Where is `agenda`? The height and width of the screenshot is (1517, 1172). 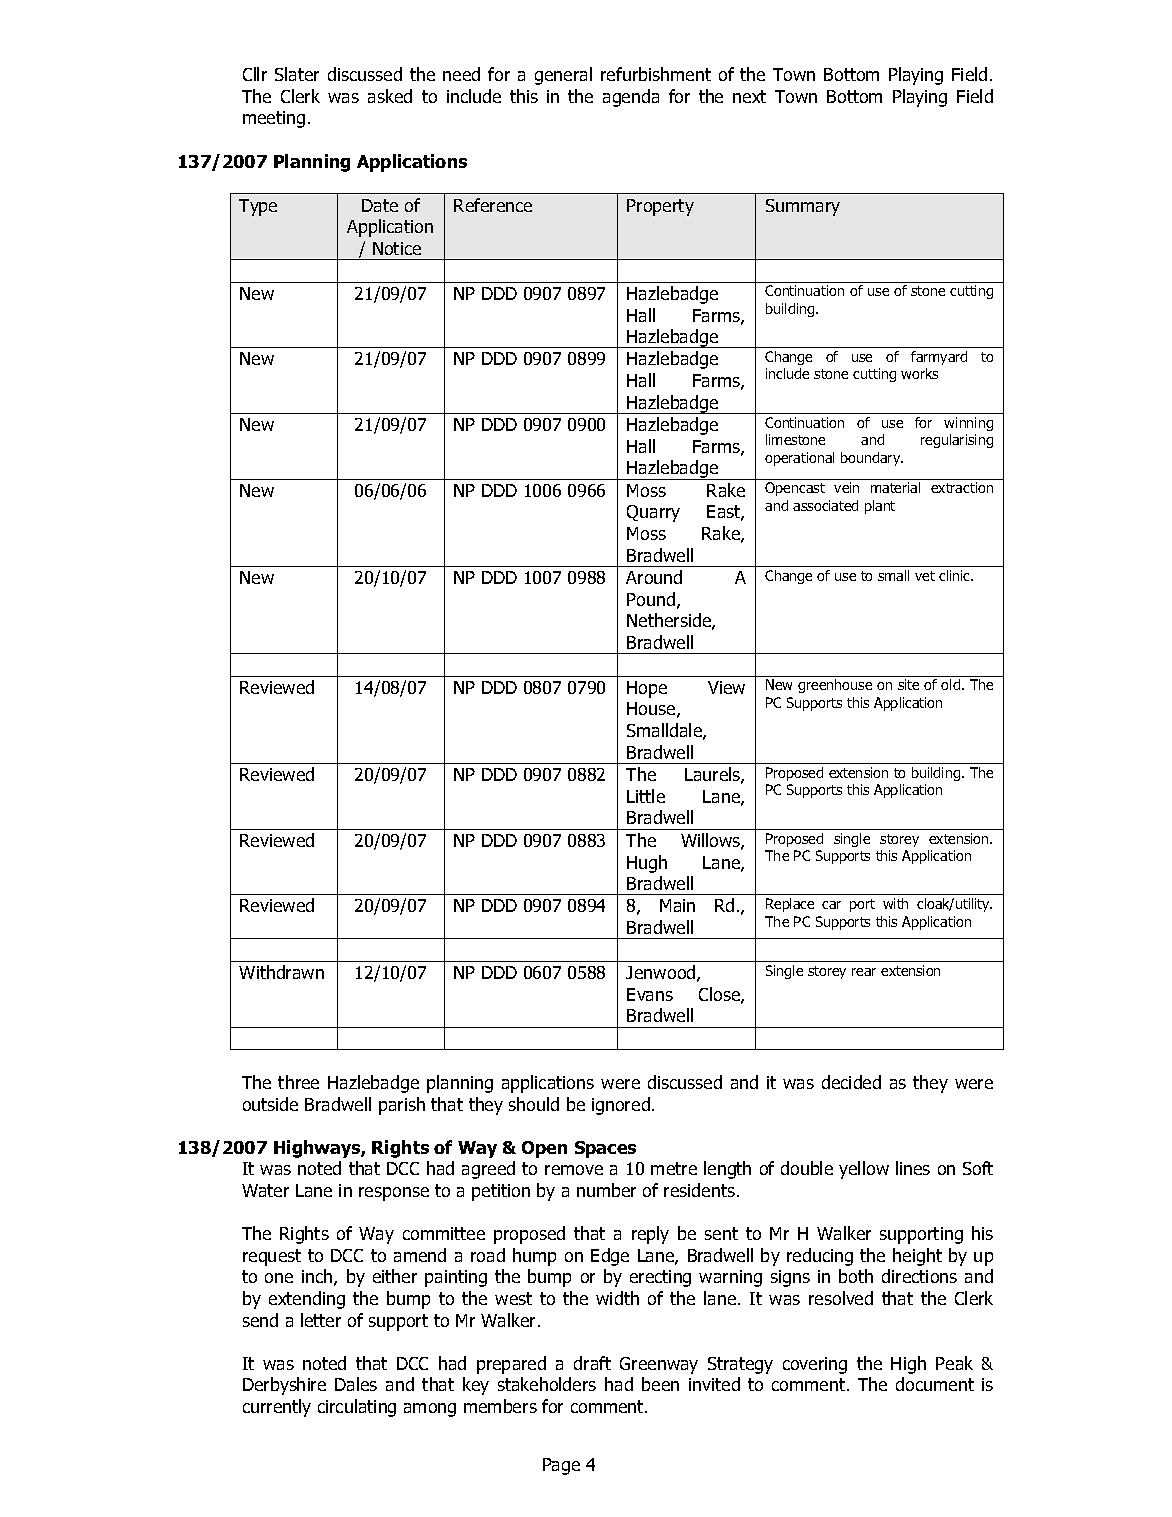
agenda is located at coordinates (631, 98).
